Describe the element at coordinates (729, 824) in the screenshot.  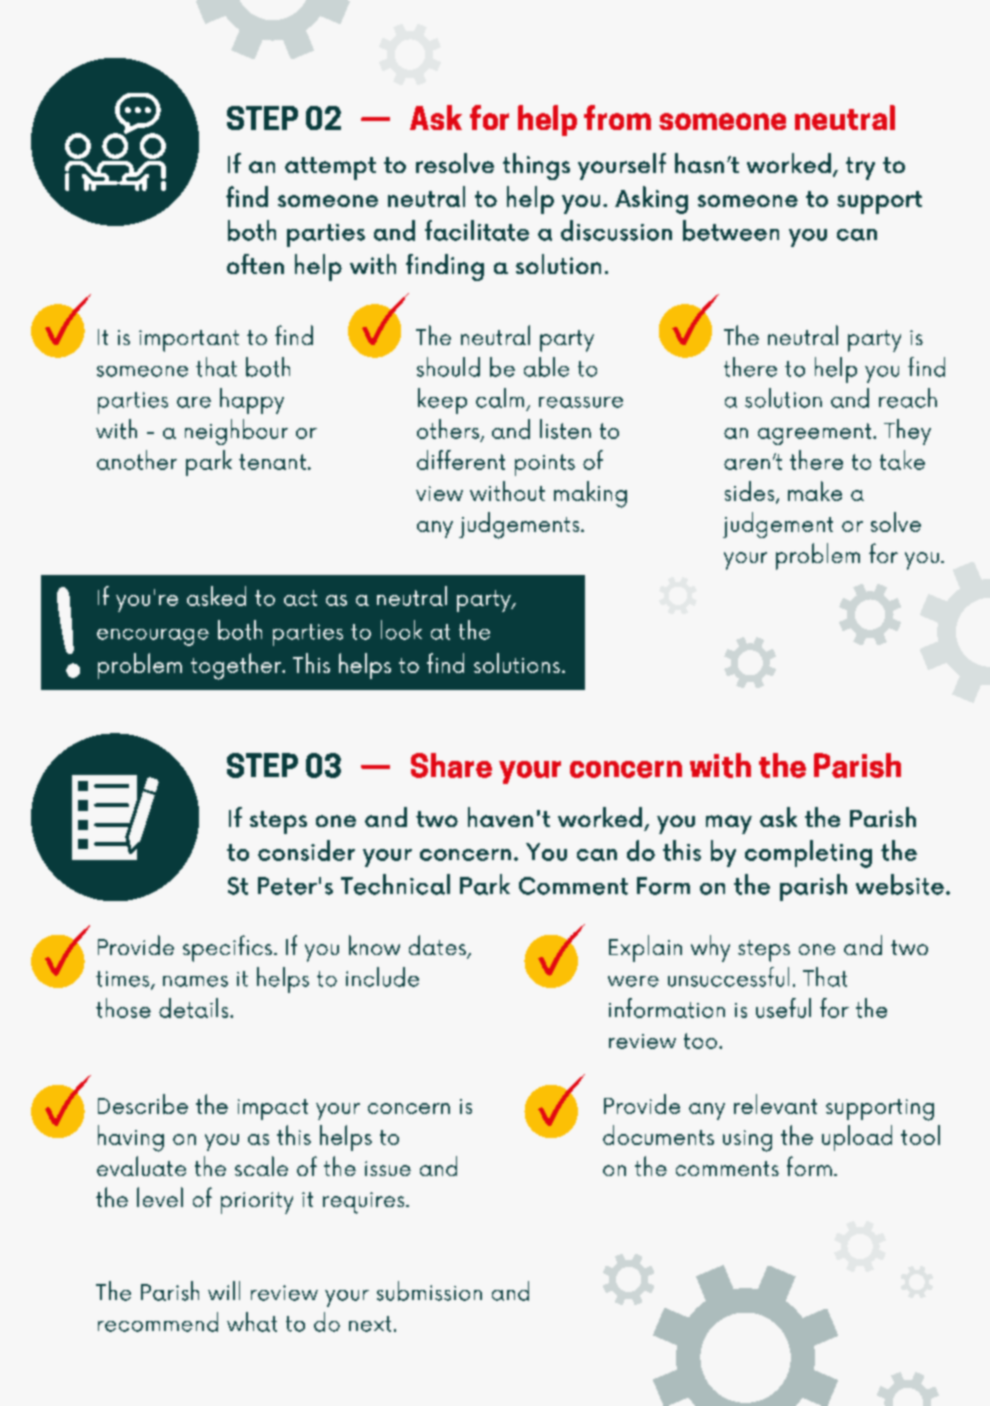
I see `may` at that location.
